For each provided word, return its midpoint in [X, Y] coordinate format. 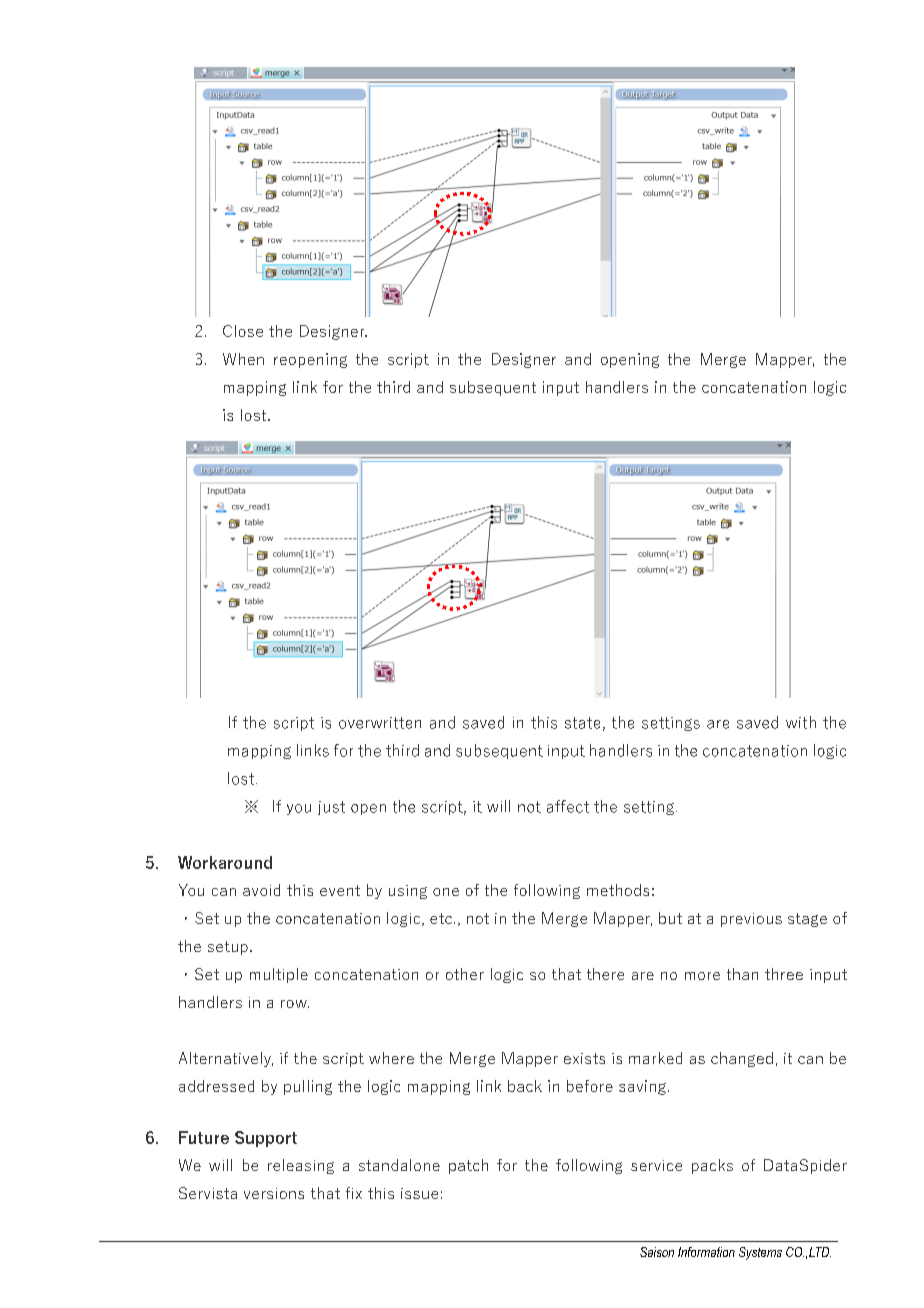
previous [751, 920]
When [243, 359]
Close [243, 331]
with [801, 722]
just [331, 808]
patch [468, 1166]
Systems [760, 1253]
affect [568, 806]
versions [274, 1193]
